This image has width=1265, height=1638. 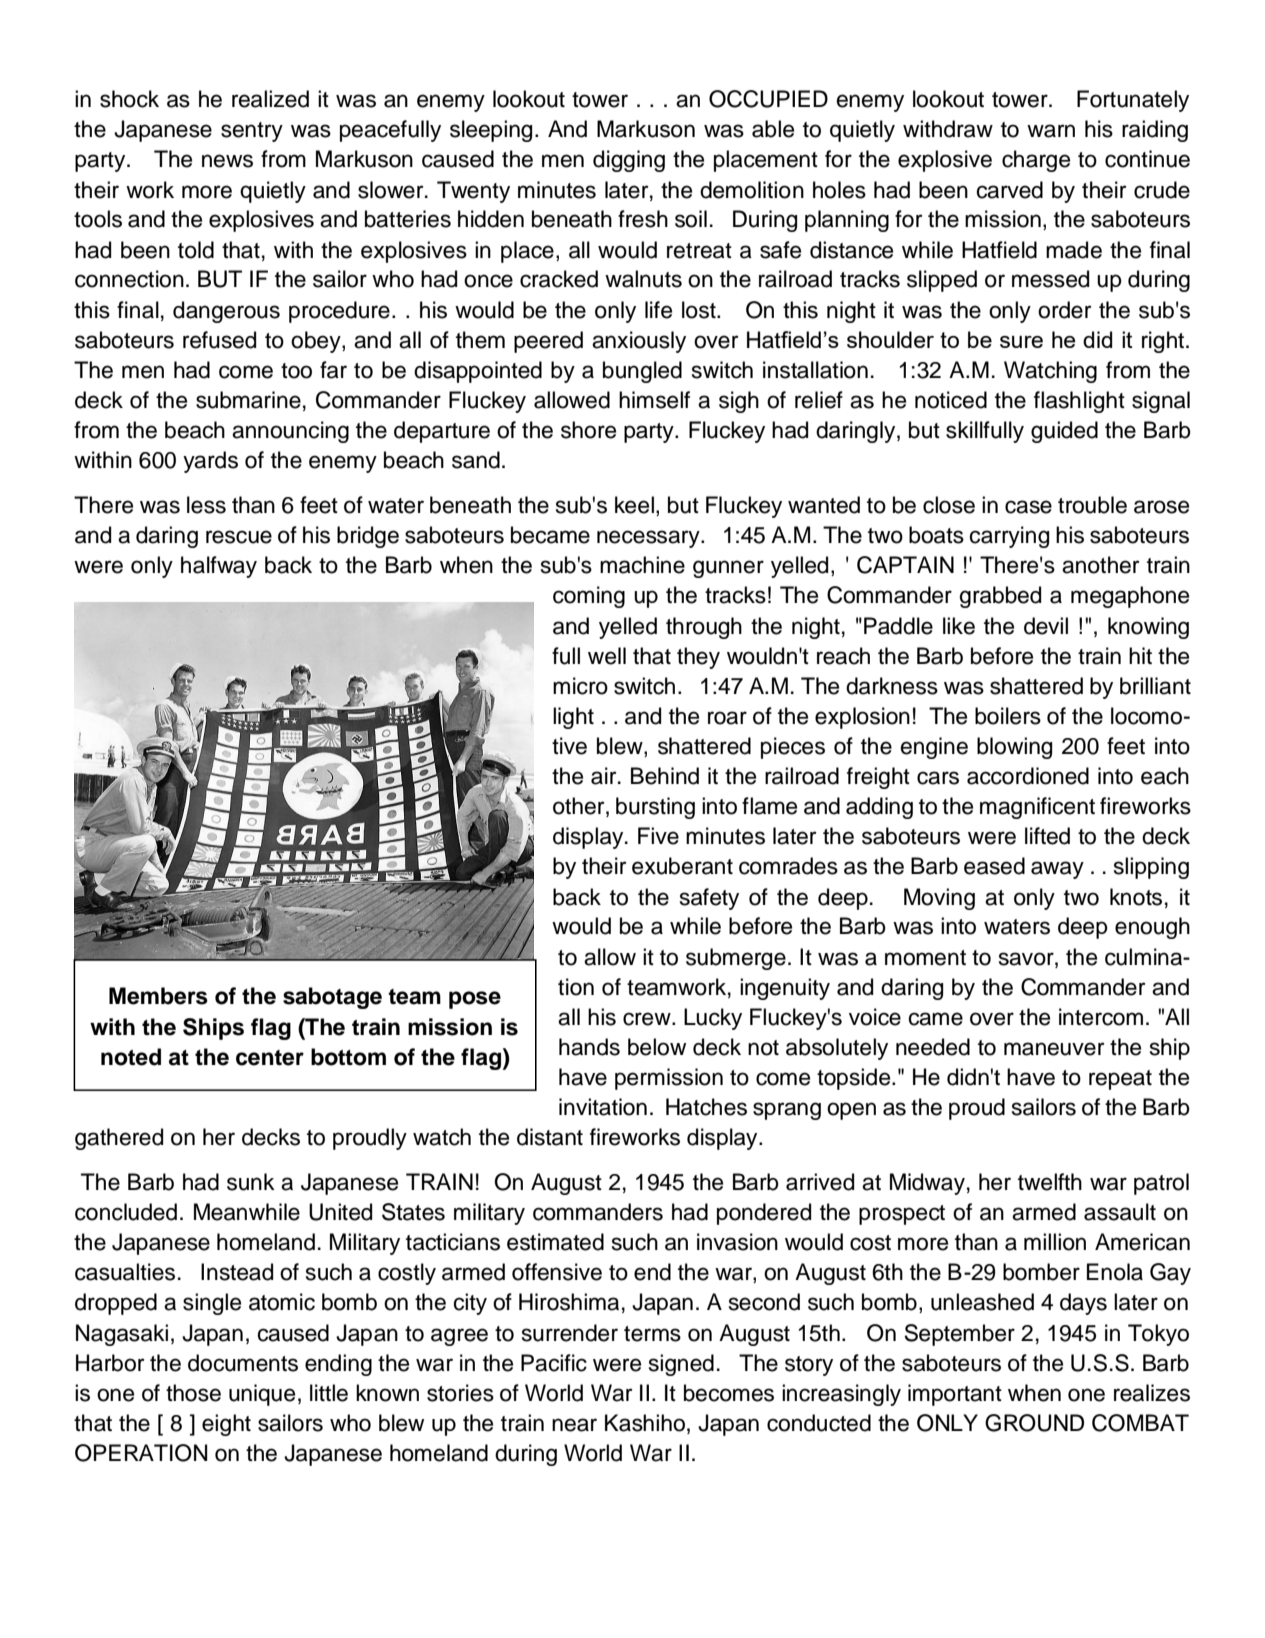 I want to click on warn, so click(x=1051, y=131).
